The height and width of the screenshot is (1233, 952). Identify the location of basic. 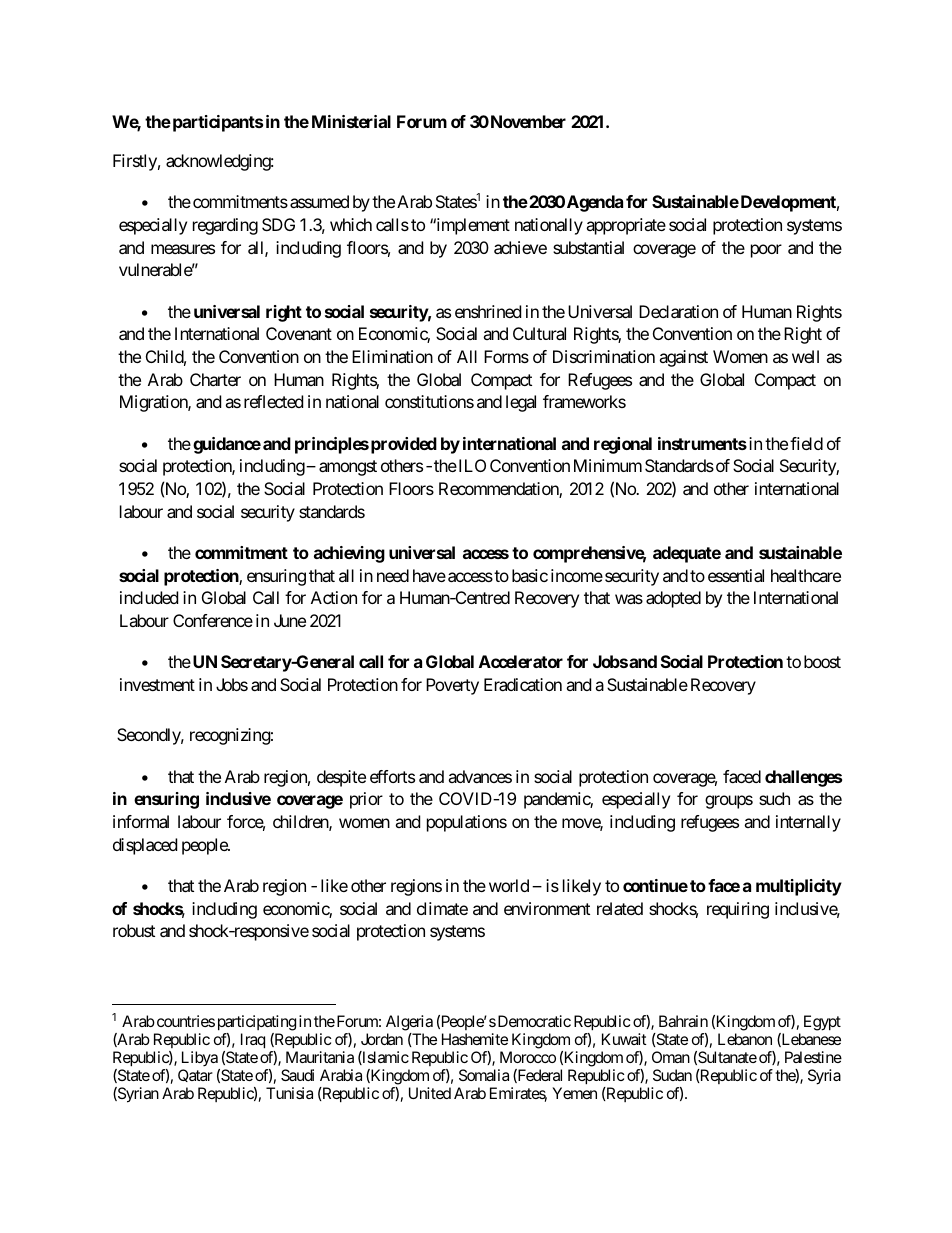
(530, 575).
